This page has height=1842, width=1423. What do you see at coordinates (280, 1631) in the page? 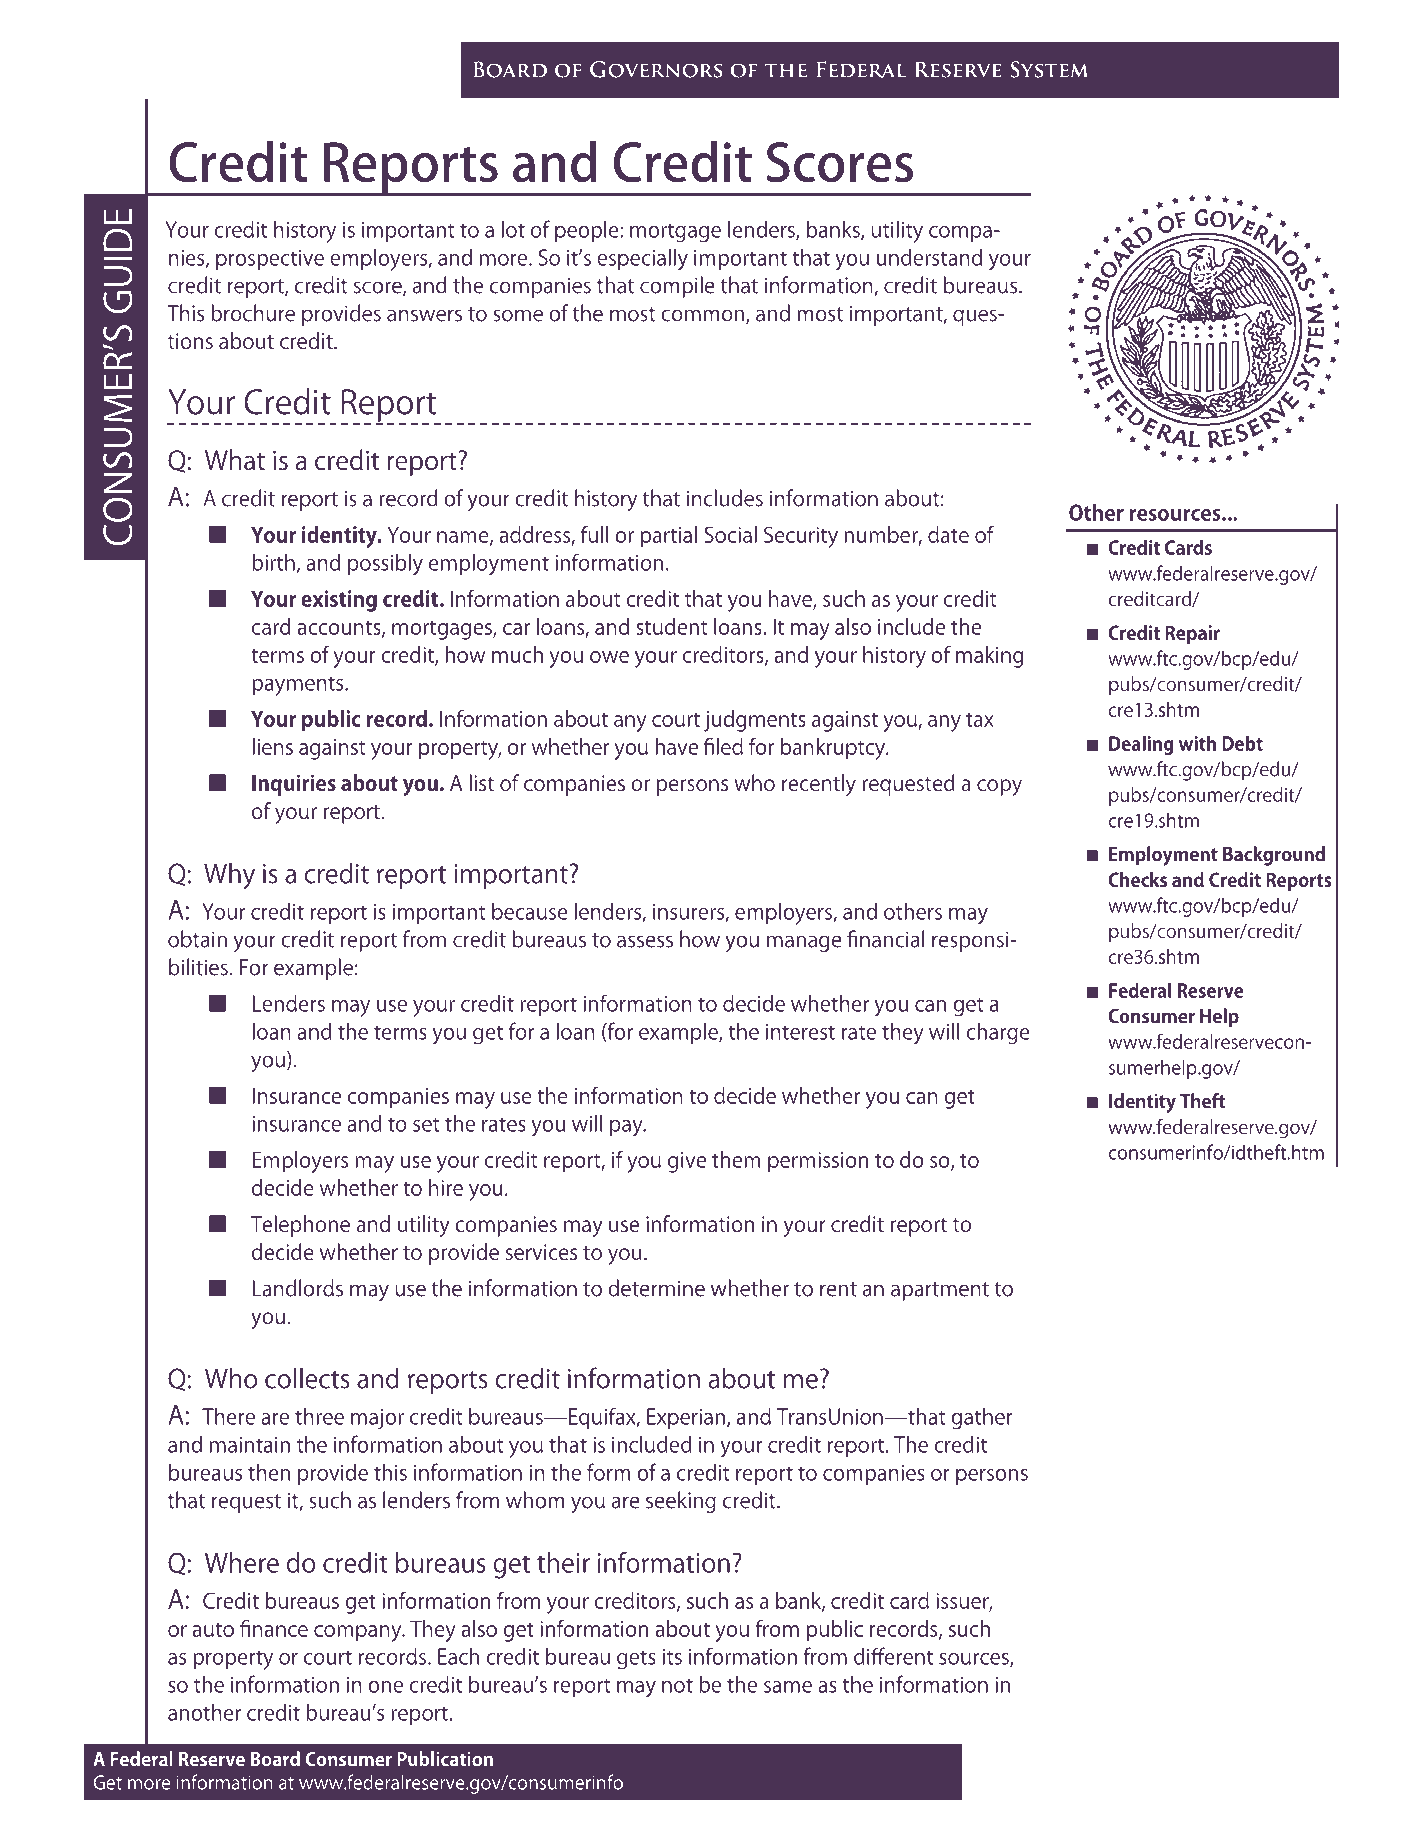
I see `nance` at bounding box center [280, 1631].
